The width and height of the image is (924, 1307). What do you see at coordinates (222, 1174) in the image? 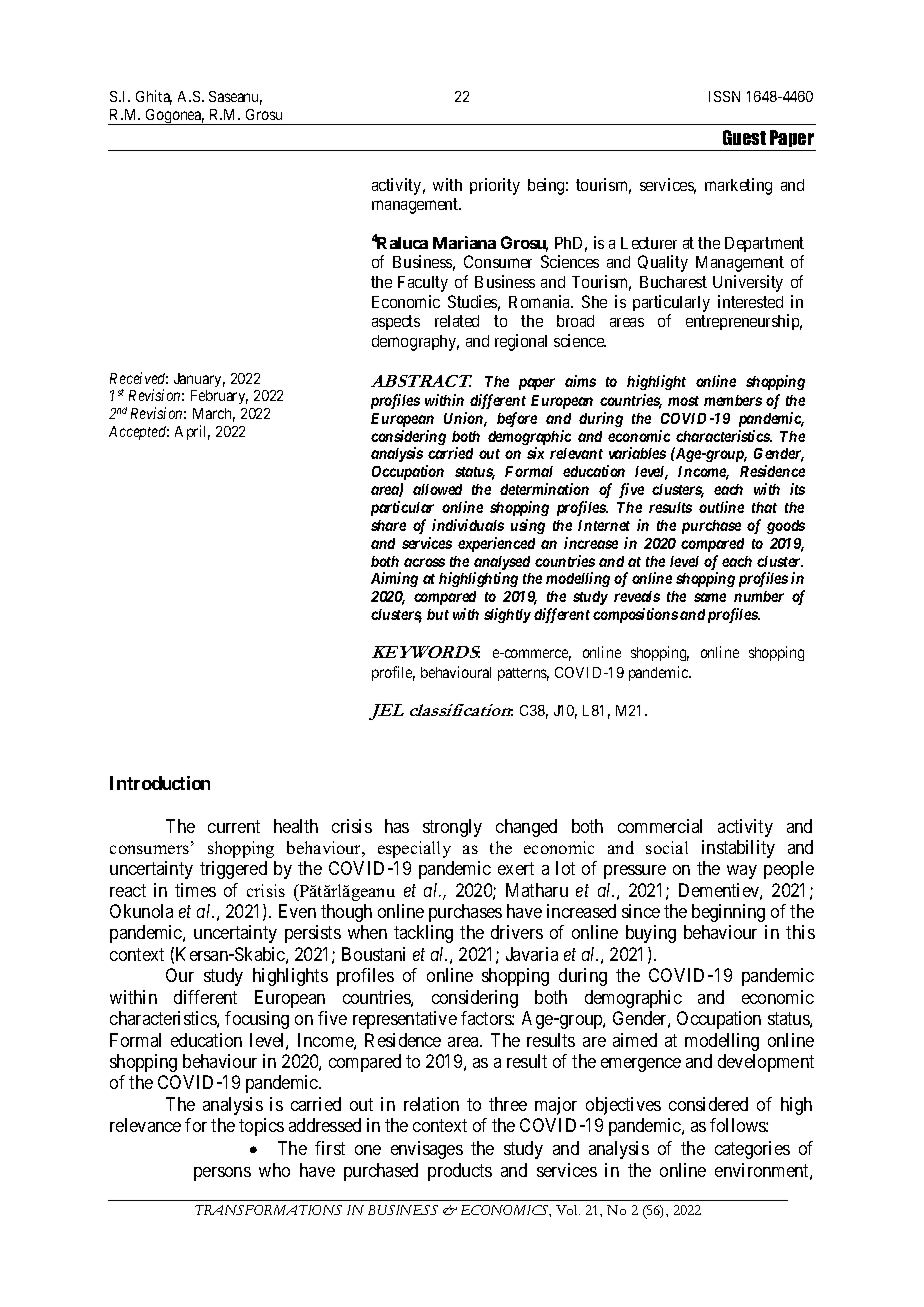
I see `persons` at bounding box center [222, 1174].
